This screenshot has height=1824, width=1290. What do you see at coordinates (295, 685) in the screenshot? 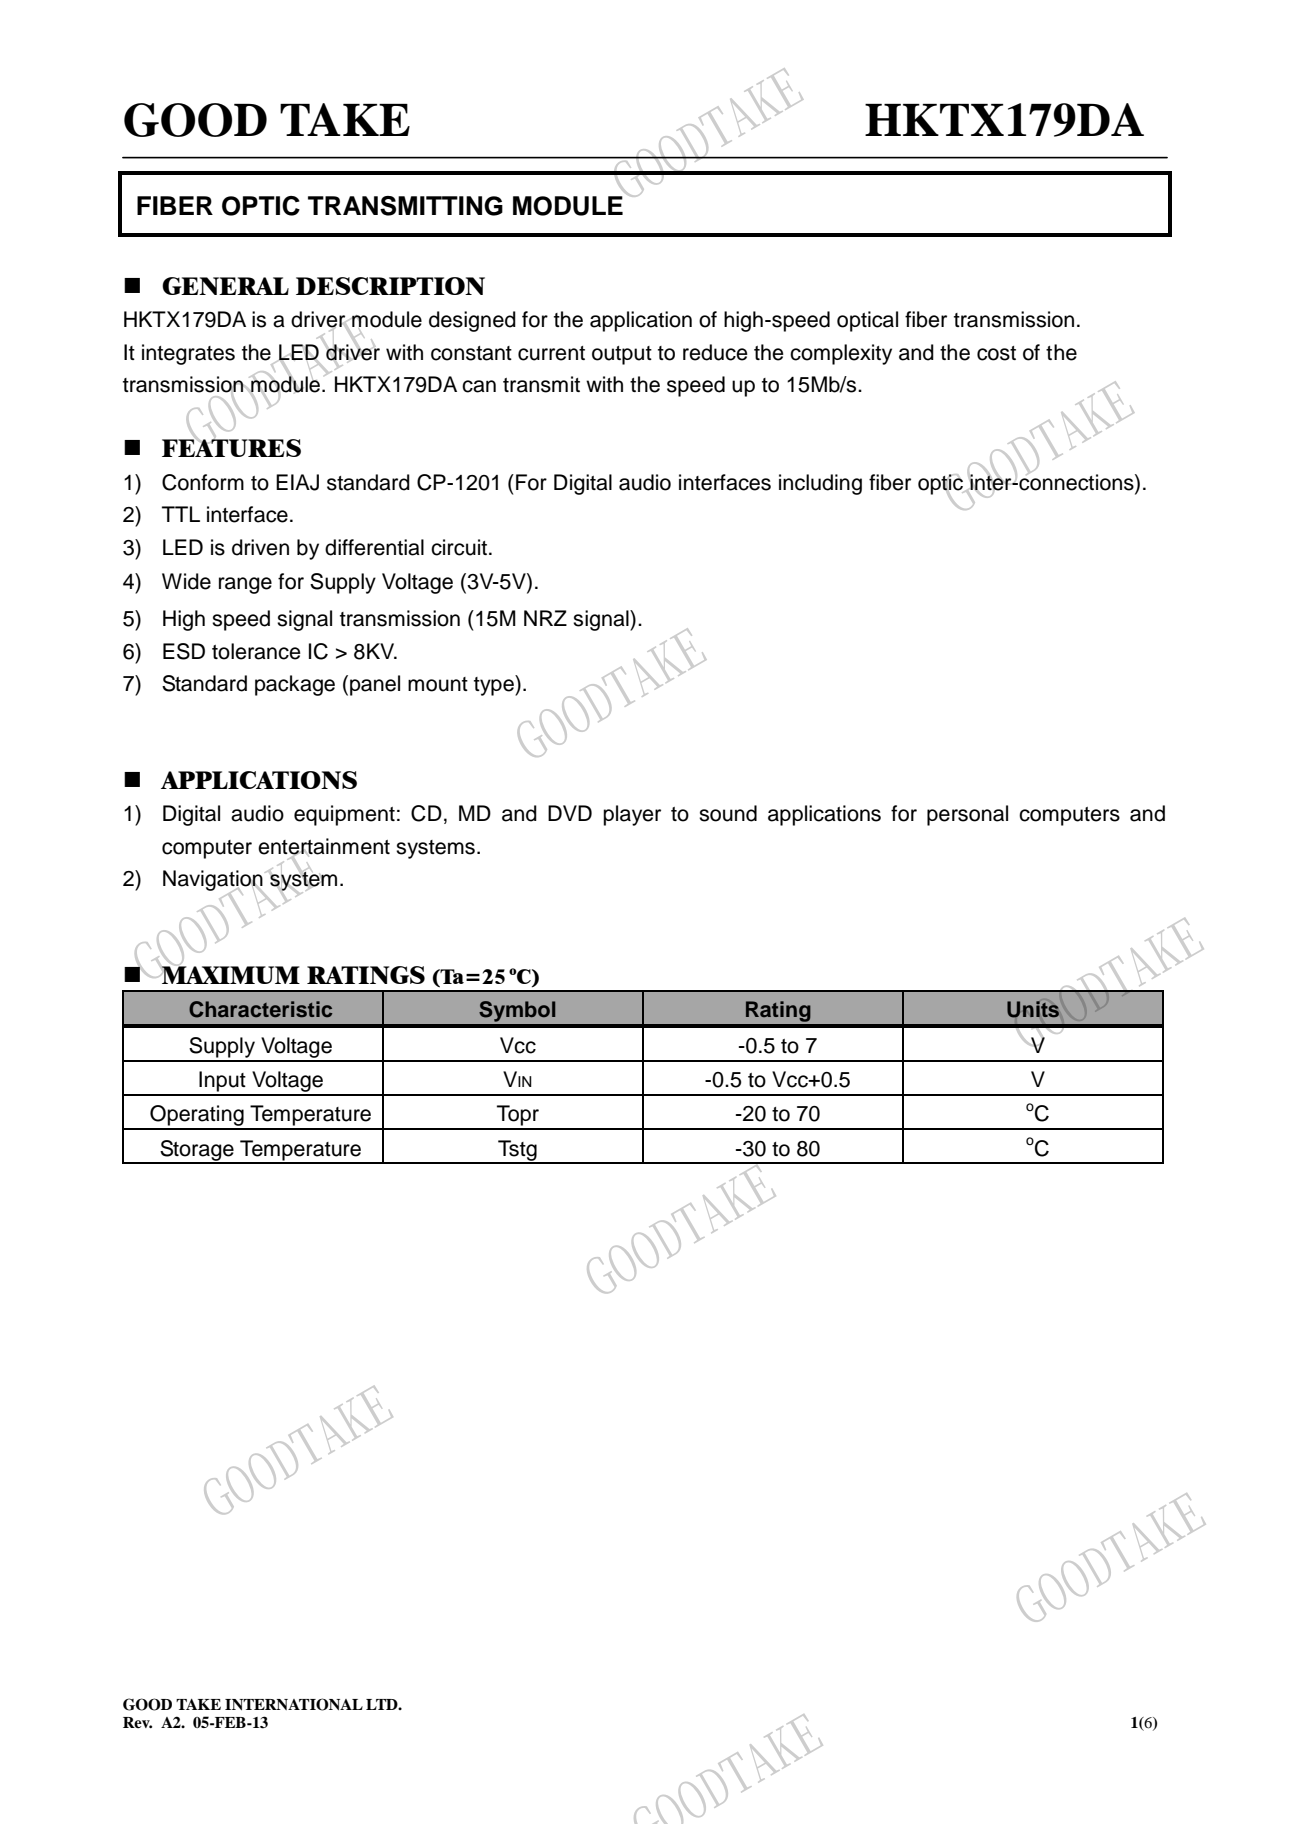
I see `package` at bounding box center [295, 685].
